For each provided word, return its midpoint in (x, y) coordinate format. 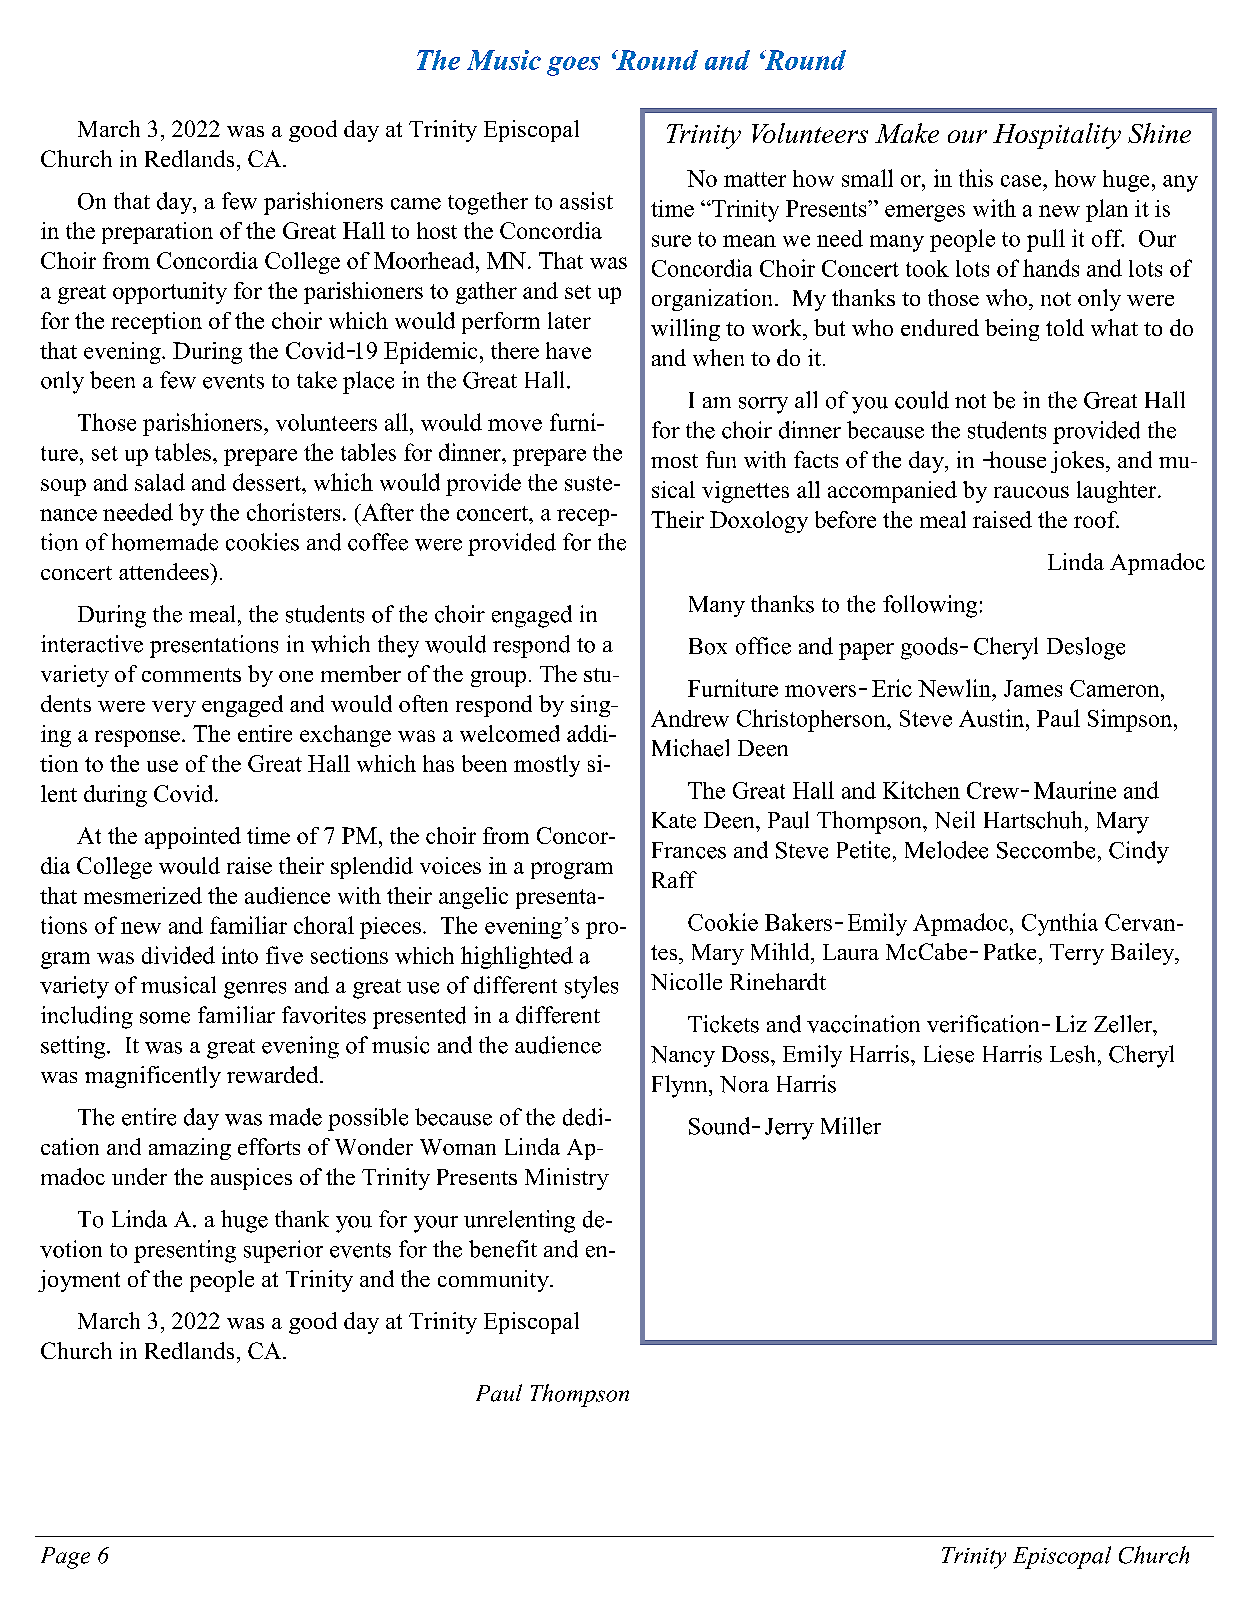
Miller (851, 1126)
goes (573, 66)
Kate (674, 820)
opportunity (170, 293)
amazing (190, 1149)
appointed (193, 838)
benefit (503, 1249)
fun (721, 459)
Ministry (567, 1179)
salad (160, 482)
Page (65, 1558)
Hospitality (1057, 136)
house (1016, 459)
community (494, 1281)
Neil (955, 820)
